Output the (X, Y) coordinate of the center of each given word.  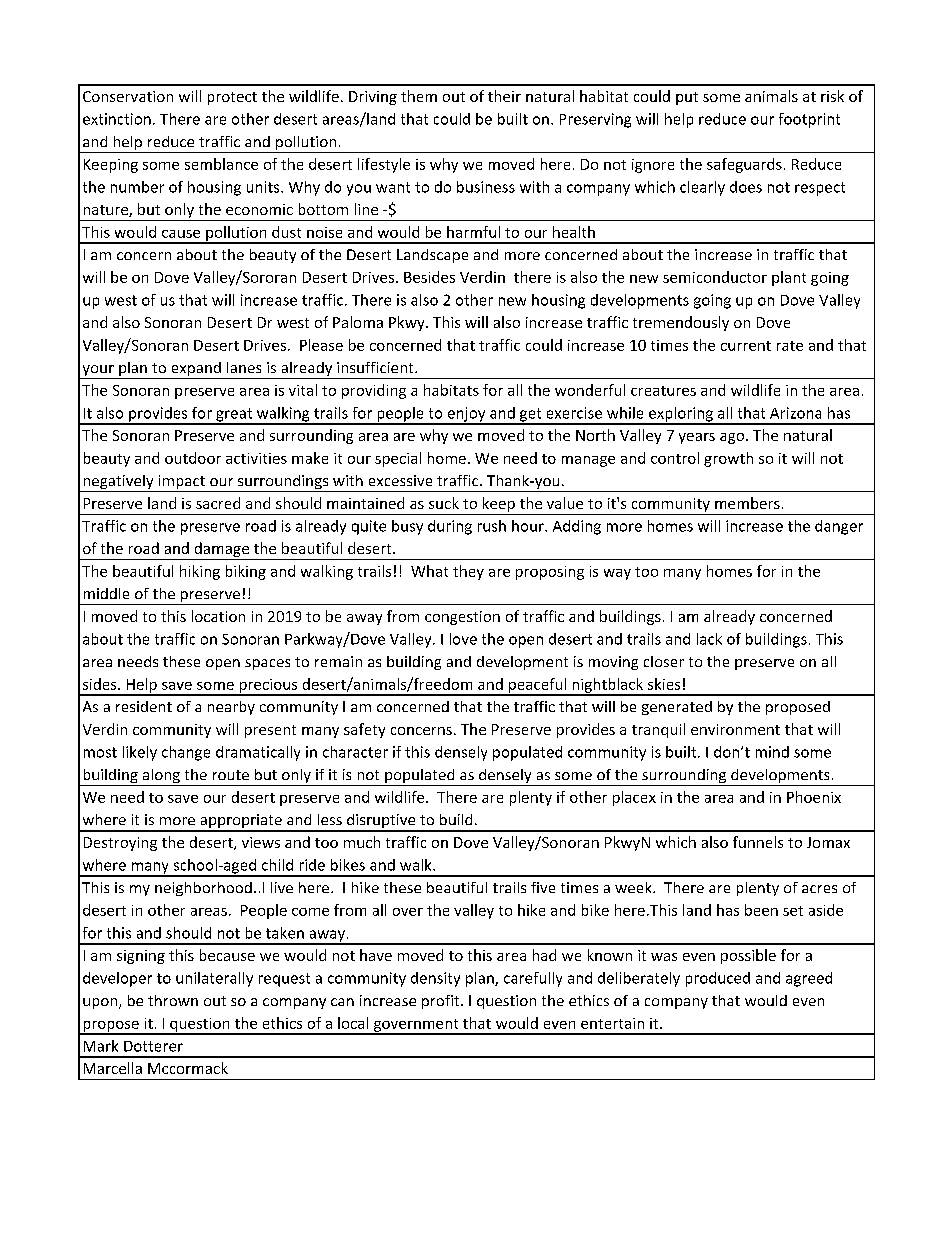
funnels (758, 842)
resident (144, 706)
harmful (473, 232)
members (747, 503)
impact (181, 483)
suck (444, 503)
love (463, 639)
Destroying (120, 844)
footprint (809, 120)
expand (196, 370)
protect (232, 98)
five (543, 887)
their (504, 96)
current (746, 346)
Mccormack (188, 1068)
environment (735, 729)
